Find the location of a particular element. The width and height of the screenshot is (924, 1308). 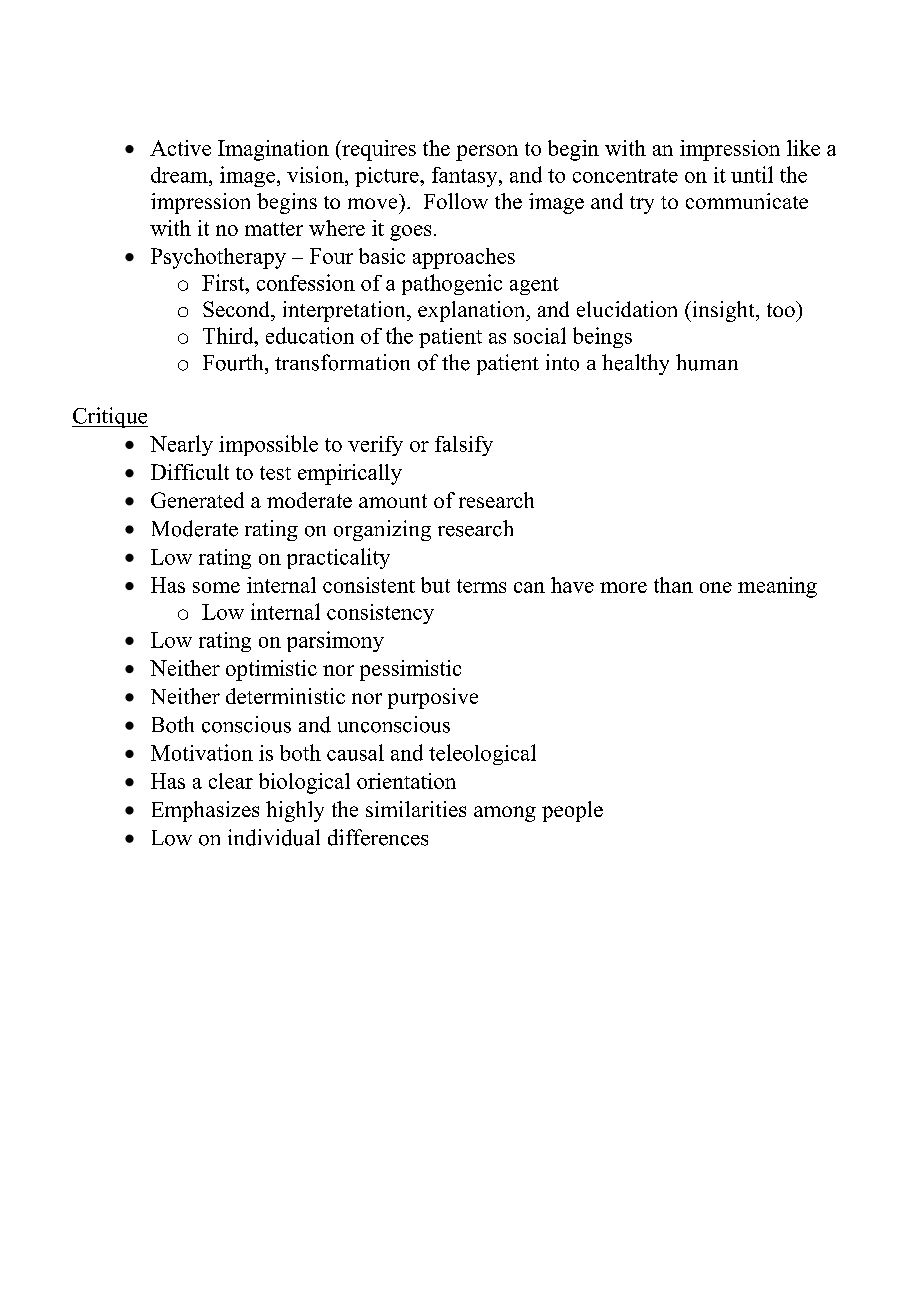

amount is located at coordinates (393, 501).
